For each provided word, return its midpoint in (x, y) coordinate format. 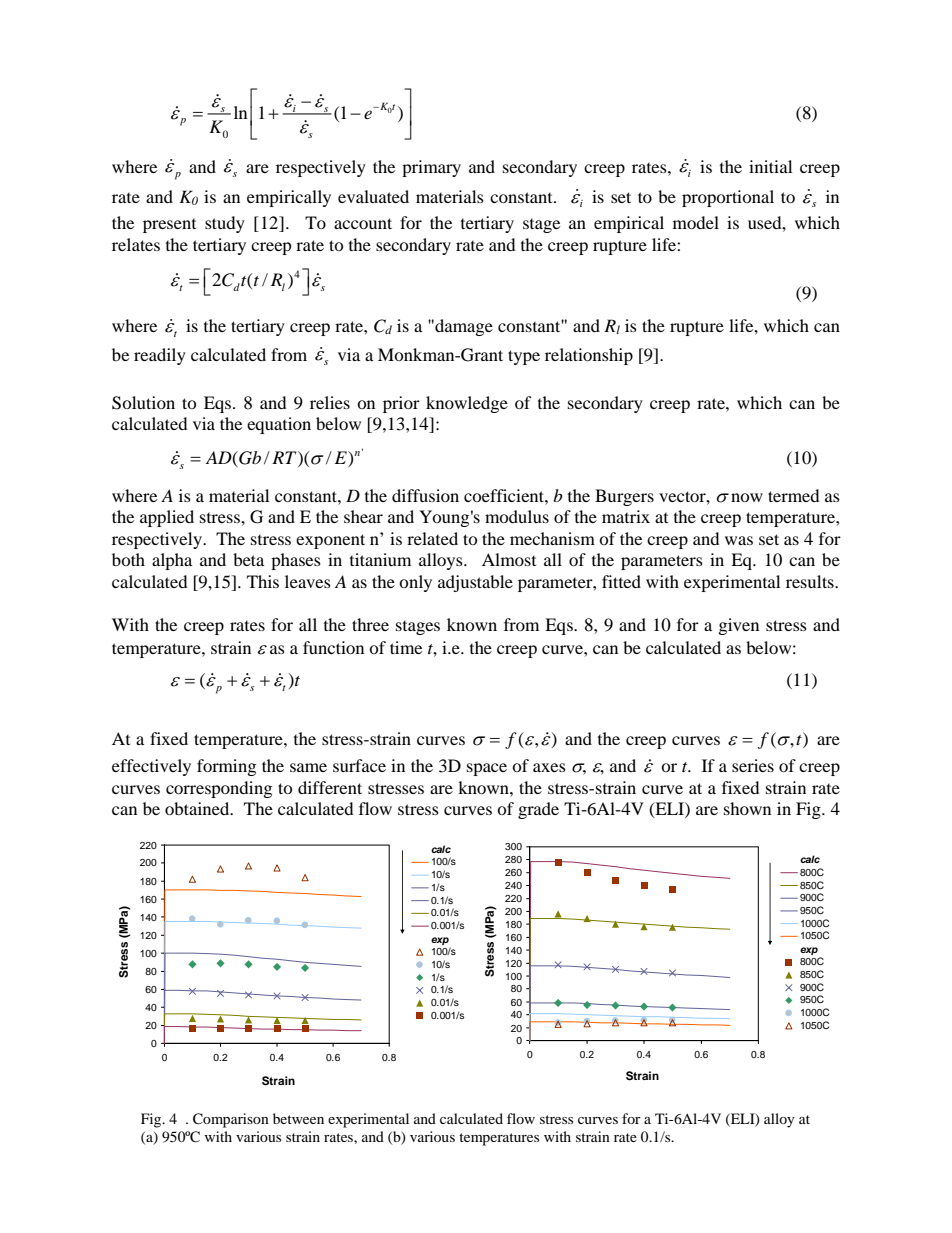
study (225, 224)
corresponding (219, 789)
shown (747, 808)
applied (167, 518)
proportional (728, 198)
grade (538, 810)
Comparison (231, 1120)
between (298, 1118)
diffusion (425, 495)
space (487, 769)
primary (431, 168)
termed (793, 495)
